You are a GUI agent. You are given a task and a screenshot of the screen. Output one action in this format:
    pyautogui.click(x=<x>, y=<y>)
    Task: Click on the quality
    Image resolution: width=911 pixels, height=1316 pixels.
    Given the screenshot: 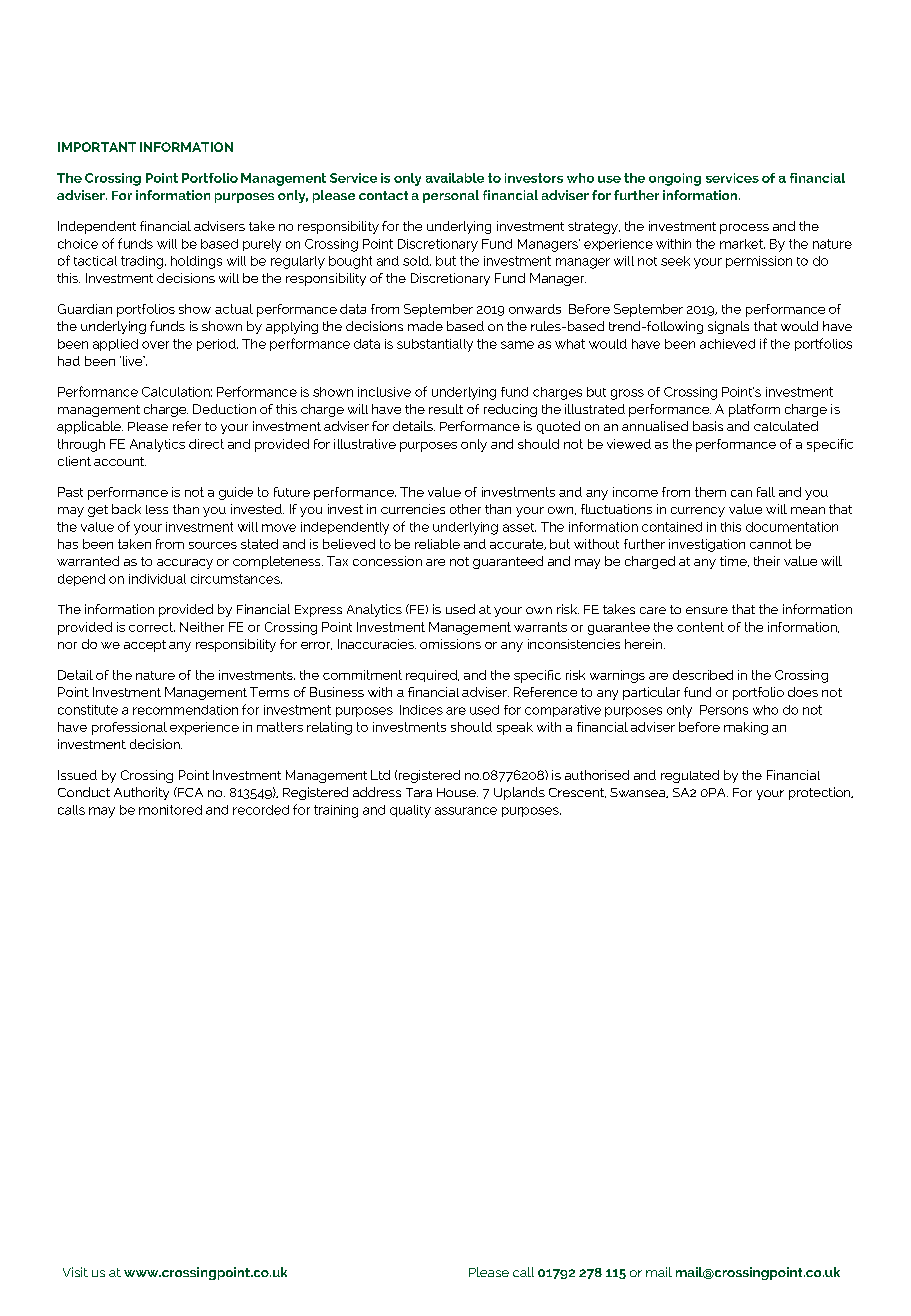 What is the action you would take?
    pyautogui.click(x=410, y=811)
